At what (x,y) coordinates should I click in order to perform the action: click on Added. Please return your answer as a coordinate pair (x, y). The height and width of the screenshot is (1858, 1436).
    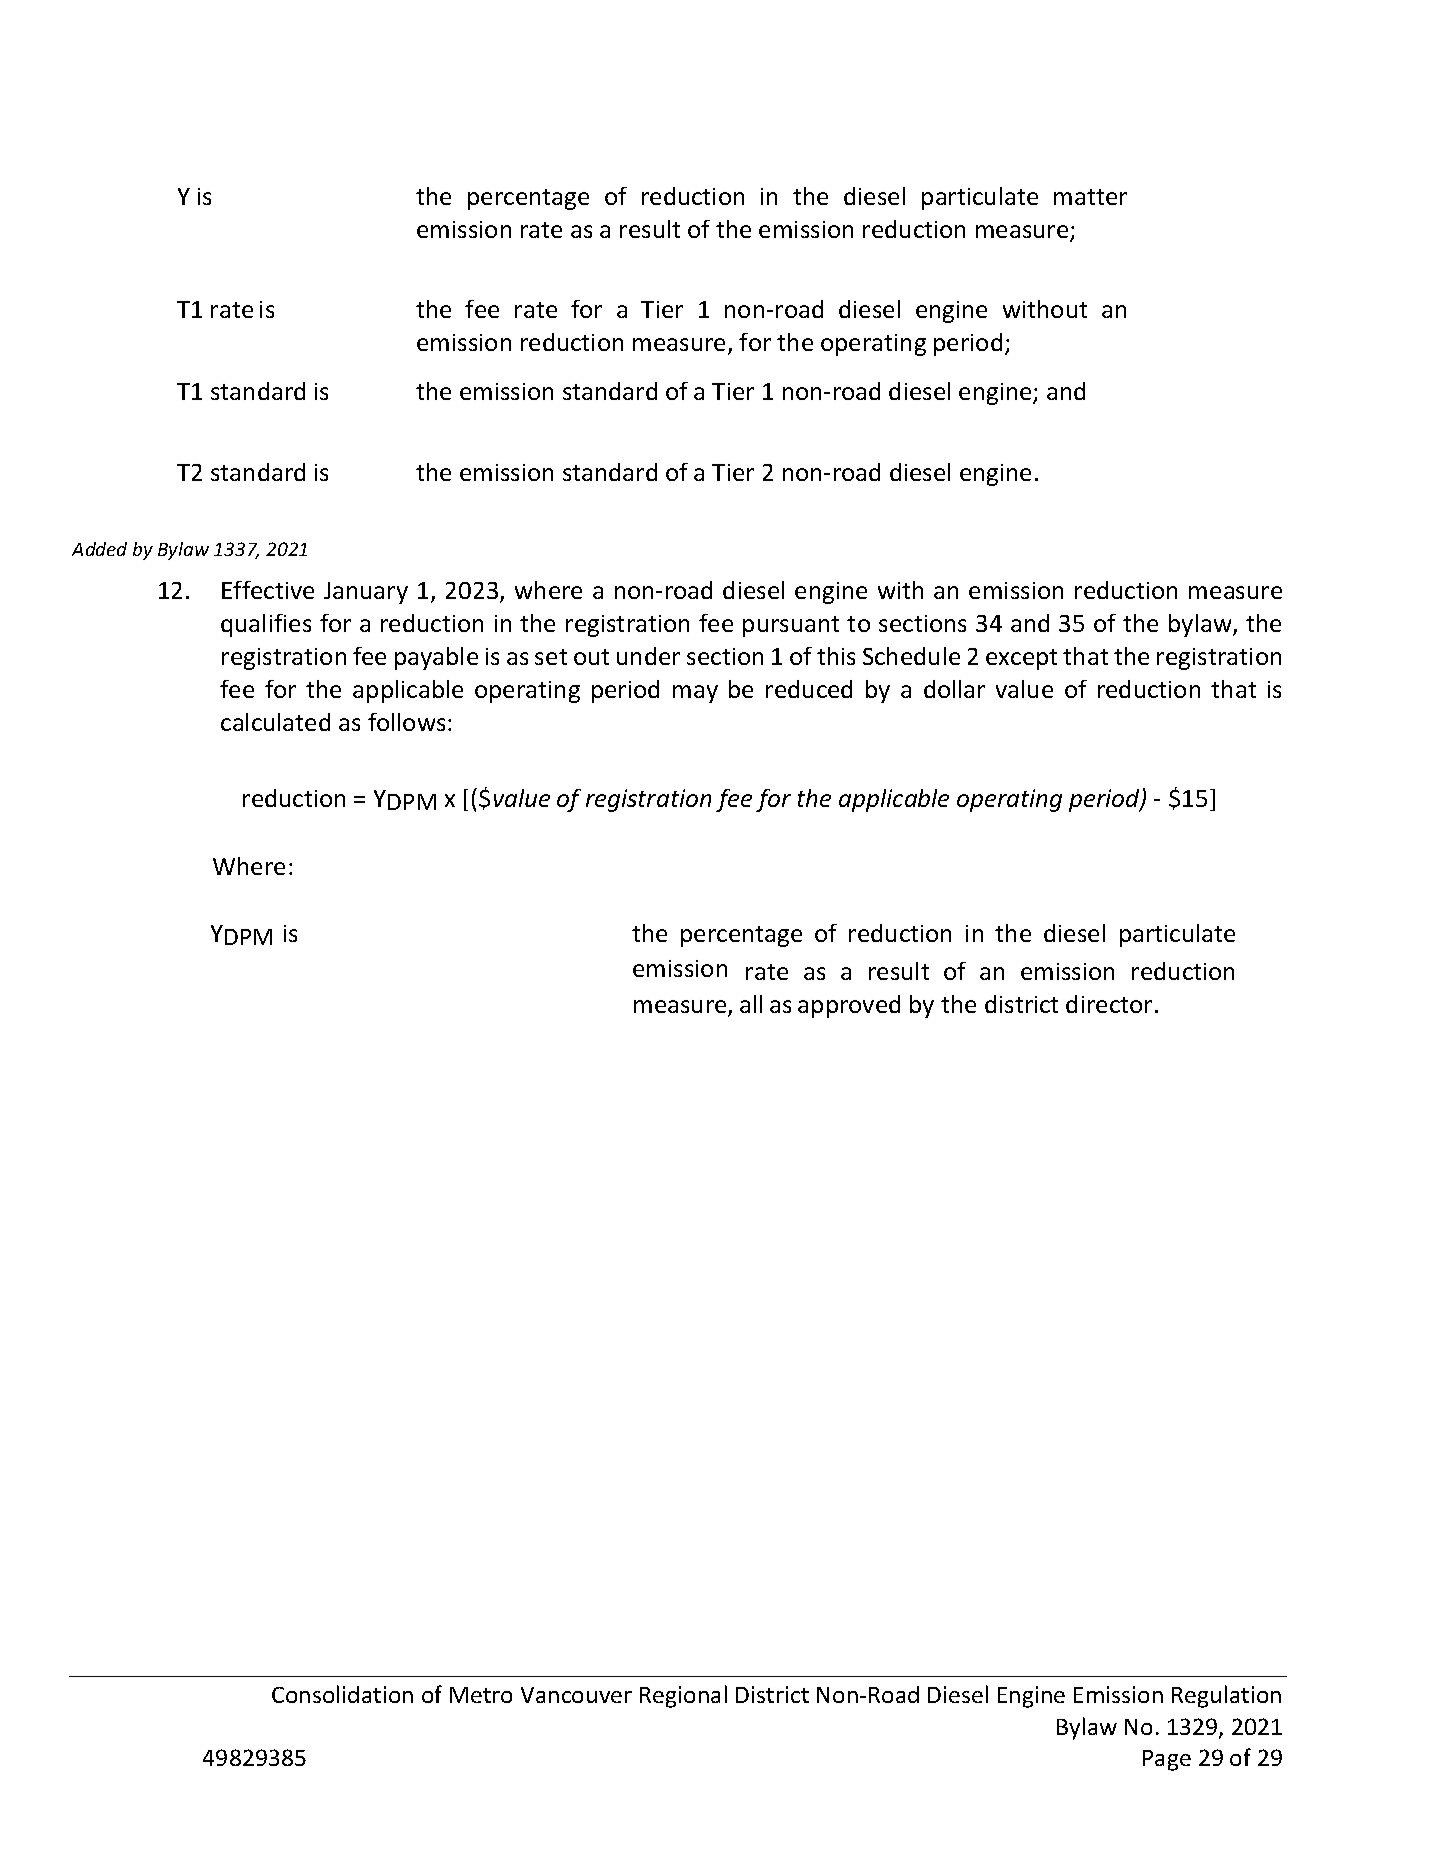
    Looking at the image, I should click on (99, 549).
